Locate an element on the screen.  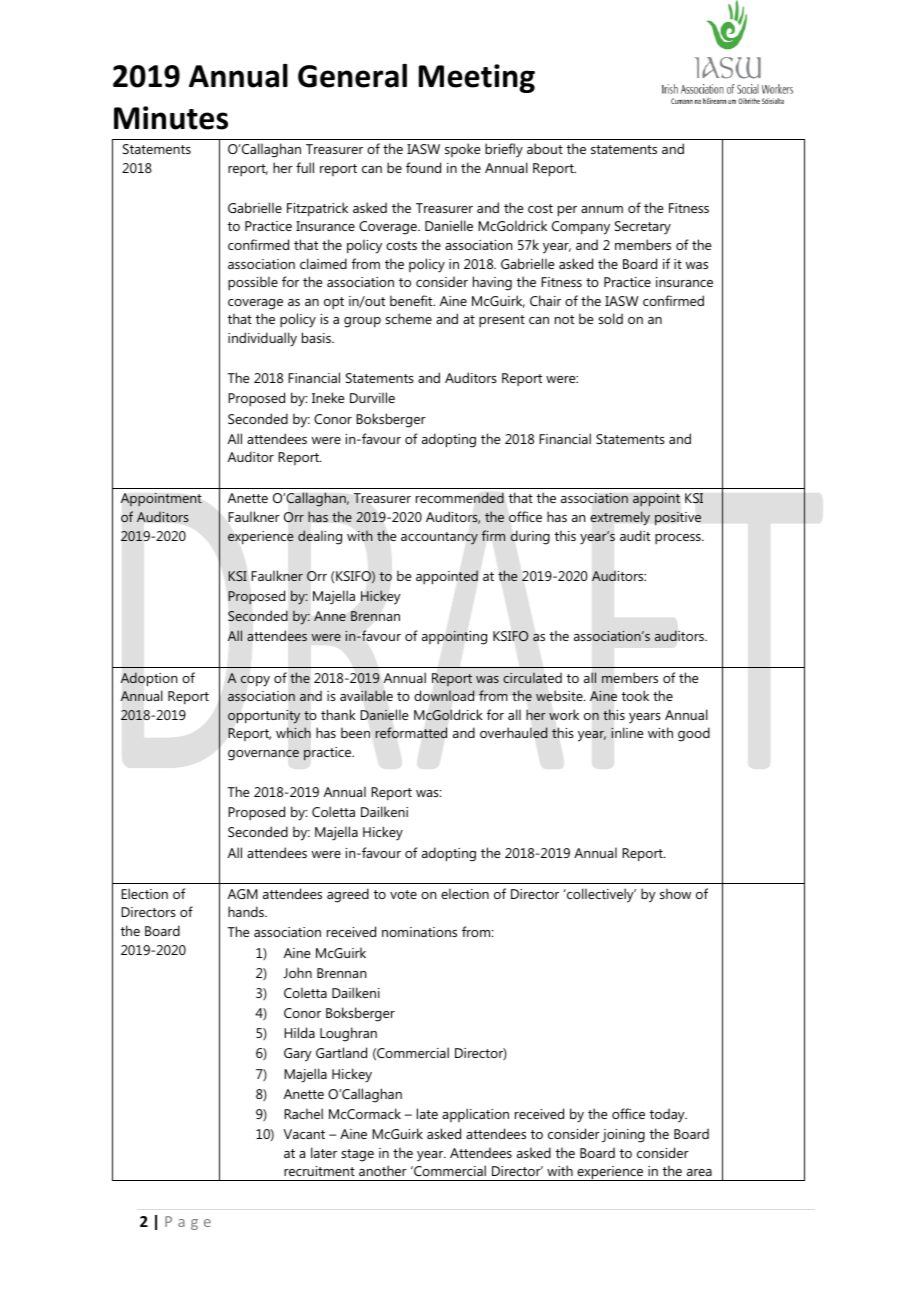
Vacant is located at coordinates (304, 1134).
